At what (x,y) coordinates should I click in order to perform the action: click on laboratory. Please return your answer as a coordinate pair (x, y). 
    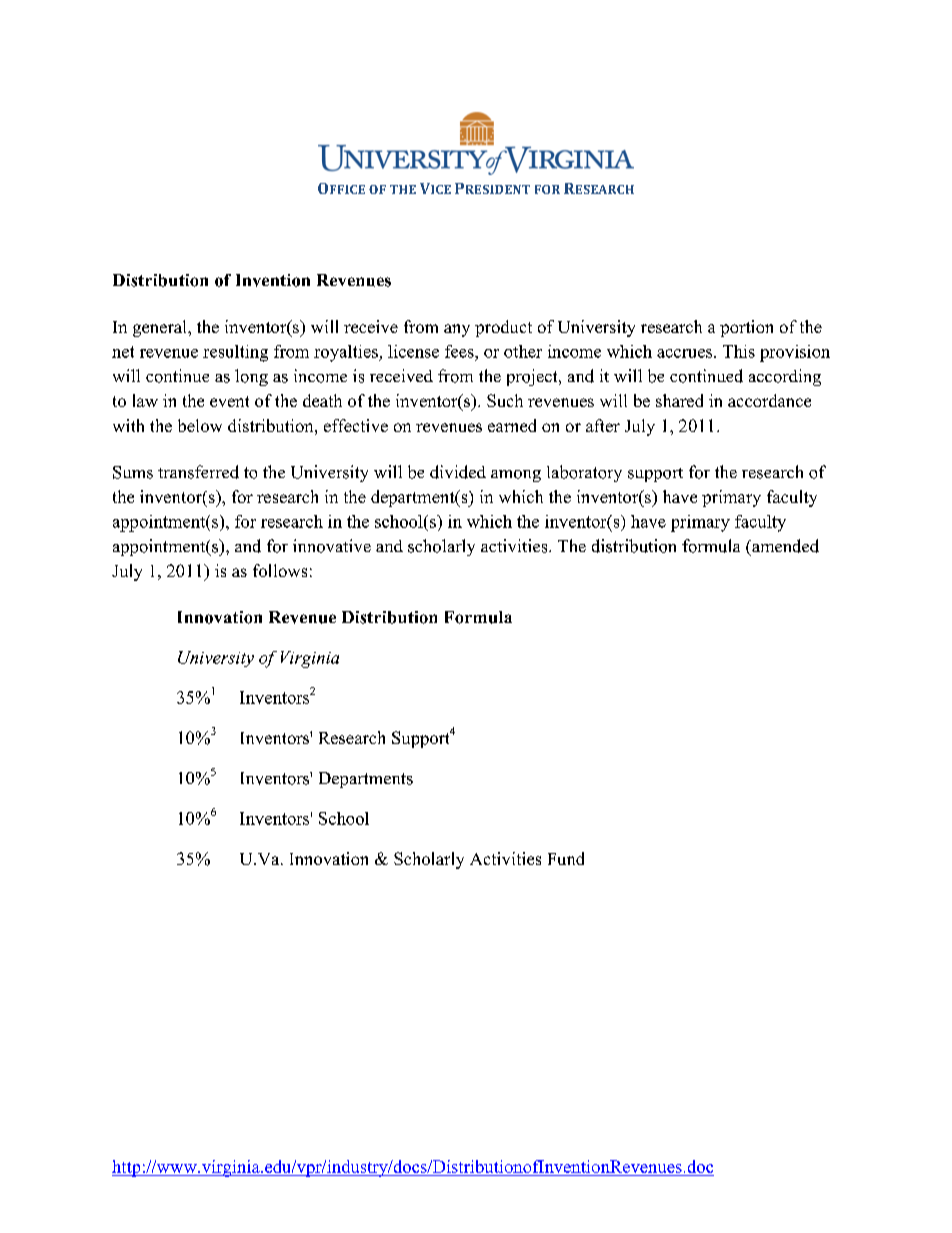
    Looking at the image, I should click on (584, 473).
